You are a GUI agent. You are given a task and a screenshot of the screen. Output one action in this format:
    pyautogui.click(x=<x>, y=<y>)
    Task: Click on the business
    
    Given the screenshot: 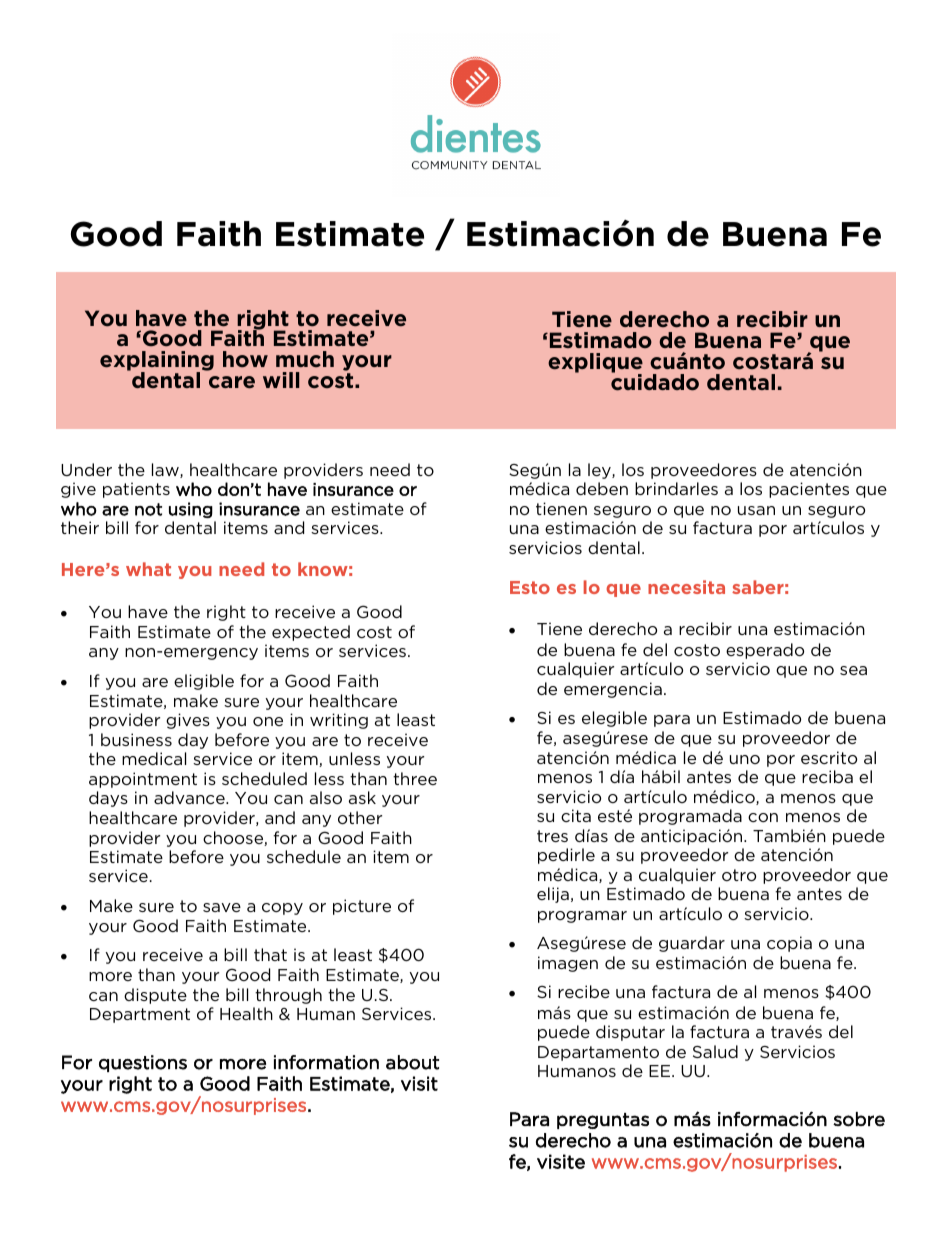 What is the action you would take?
    pyautogui.click(x=136, y=739)
